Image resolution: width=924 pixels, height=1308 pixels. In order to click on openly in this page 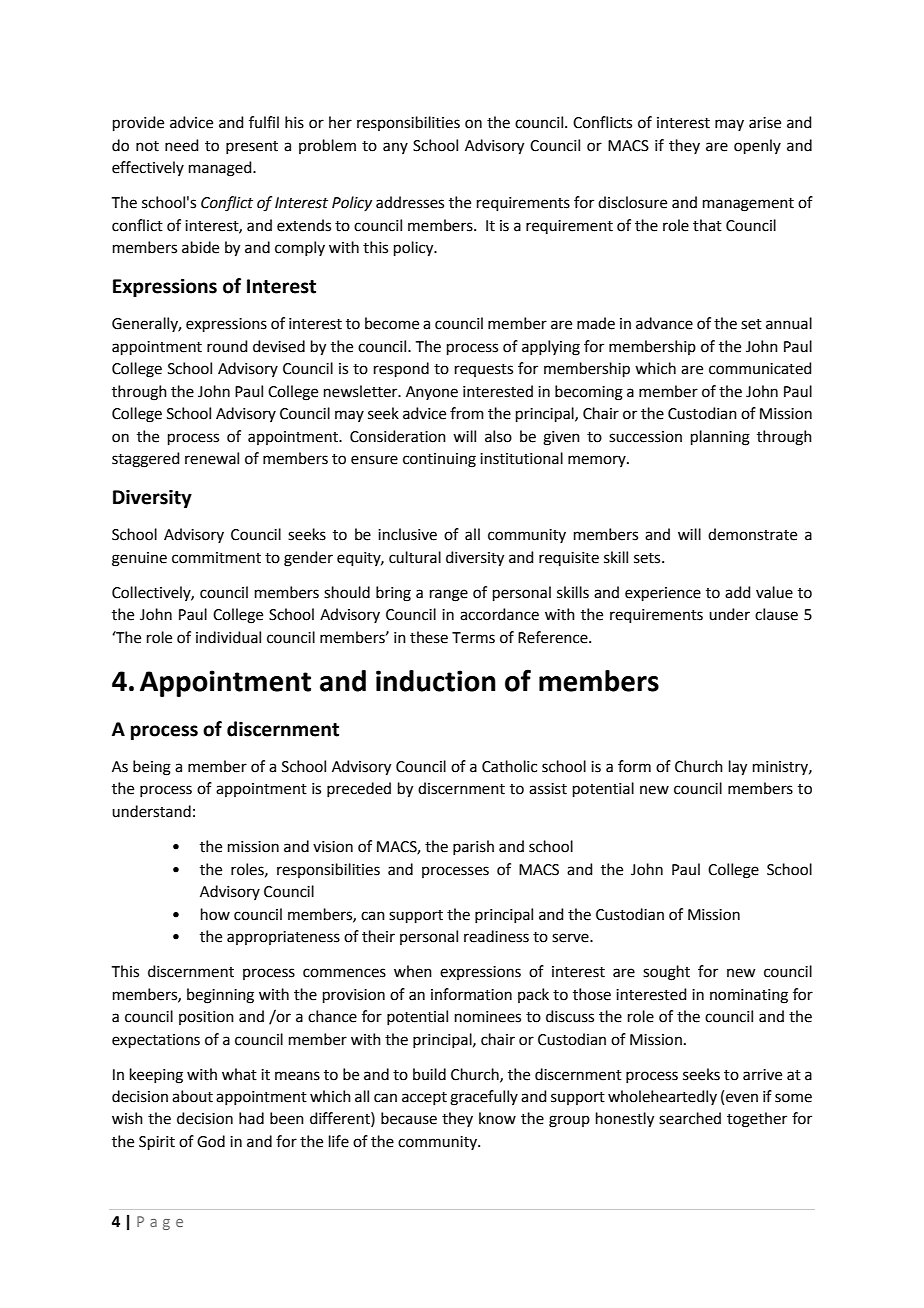, I will do `click(757, 146)`.
